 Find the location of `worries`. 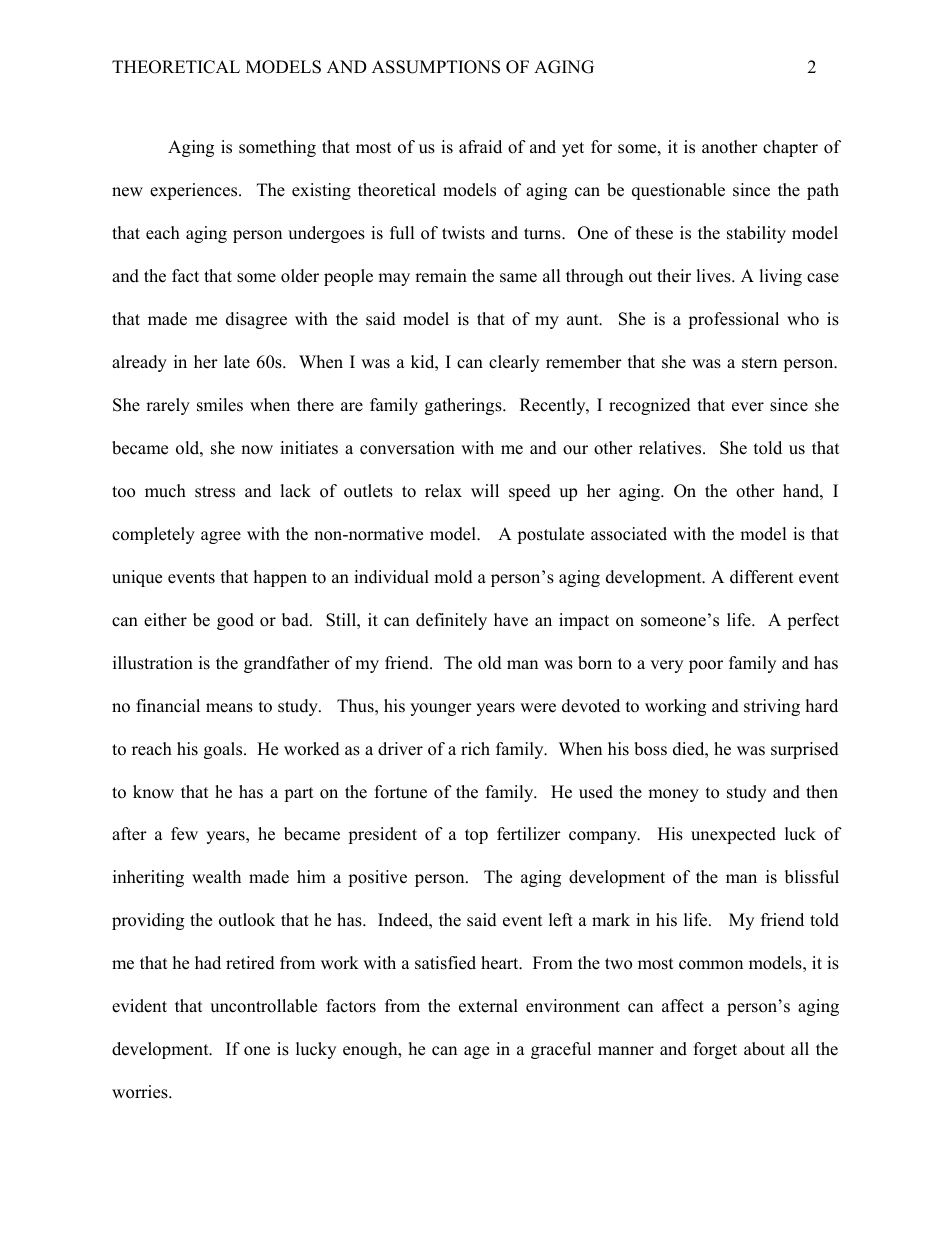

worries is located at coordinates (141, 1092).
